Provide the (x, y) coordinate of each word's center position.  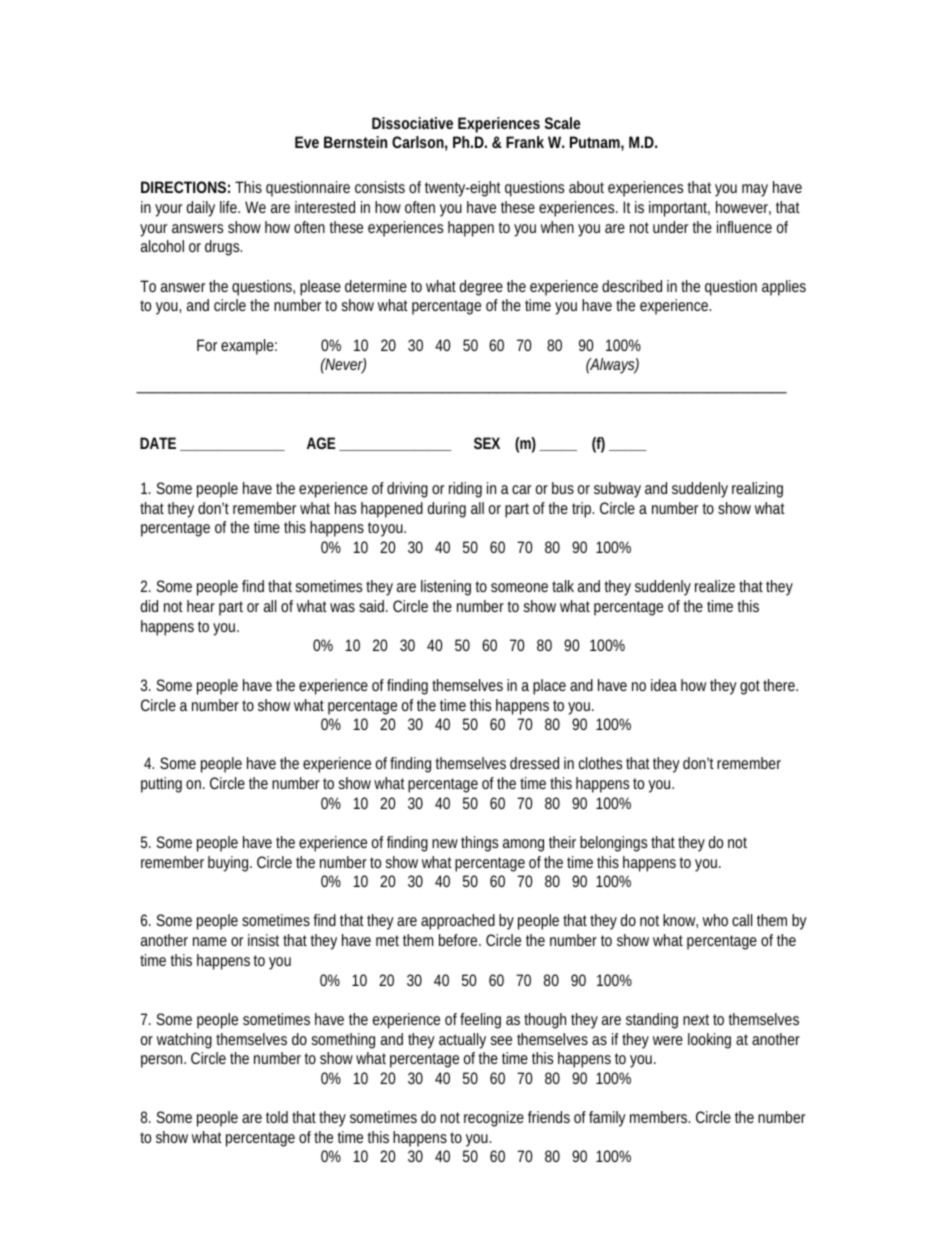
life (228, 207)
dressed (534, 763)
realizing (757, 490)
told (277, 1117)
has (345, 508)
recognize (494, 1119)
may (755, 190)
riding (465, 490)
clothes (600, 763)
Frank (525, 142)
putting (161, 785)
